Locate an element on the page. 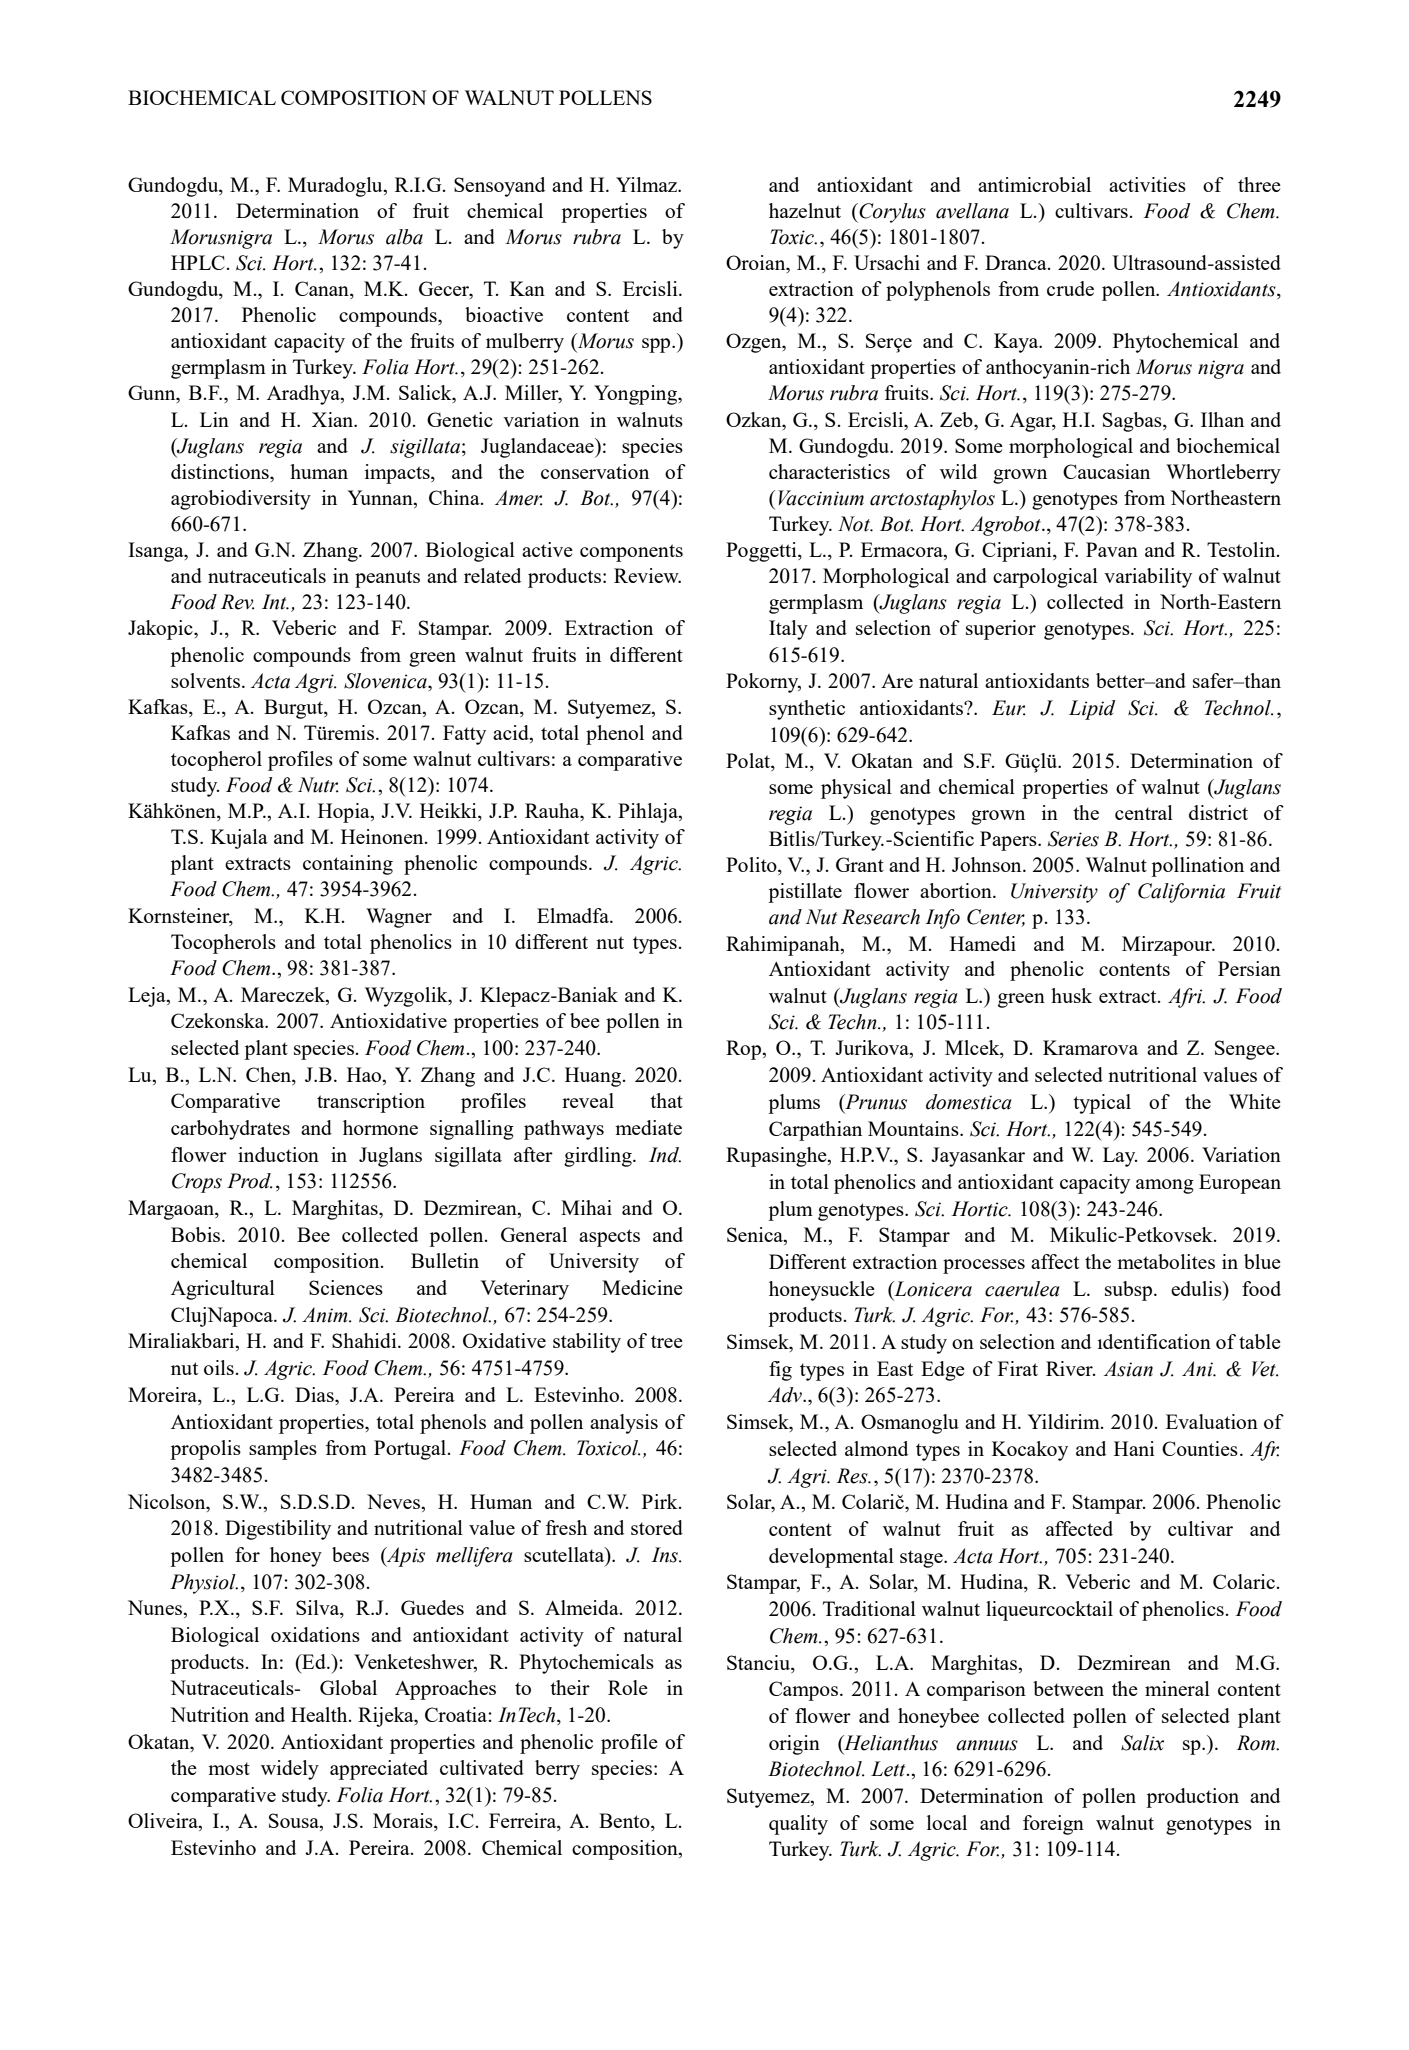 This document has height=2050, width=1409. widely is located at coordinates (290, 1770).
